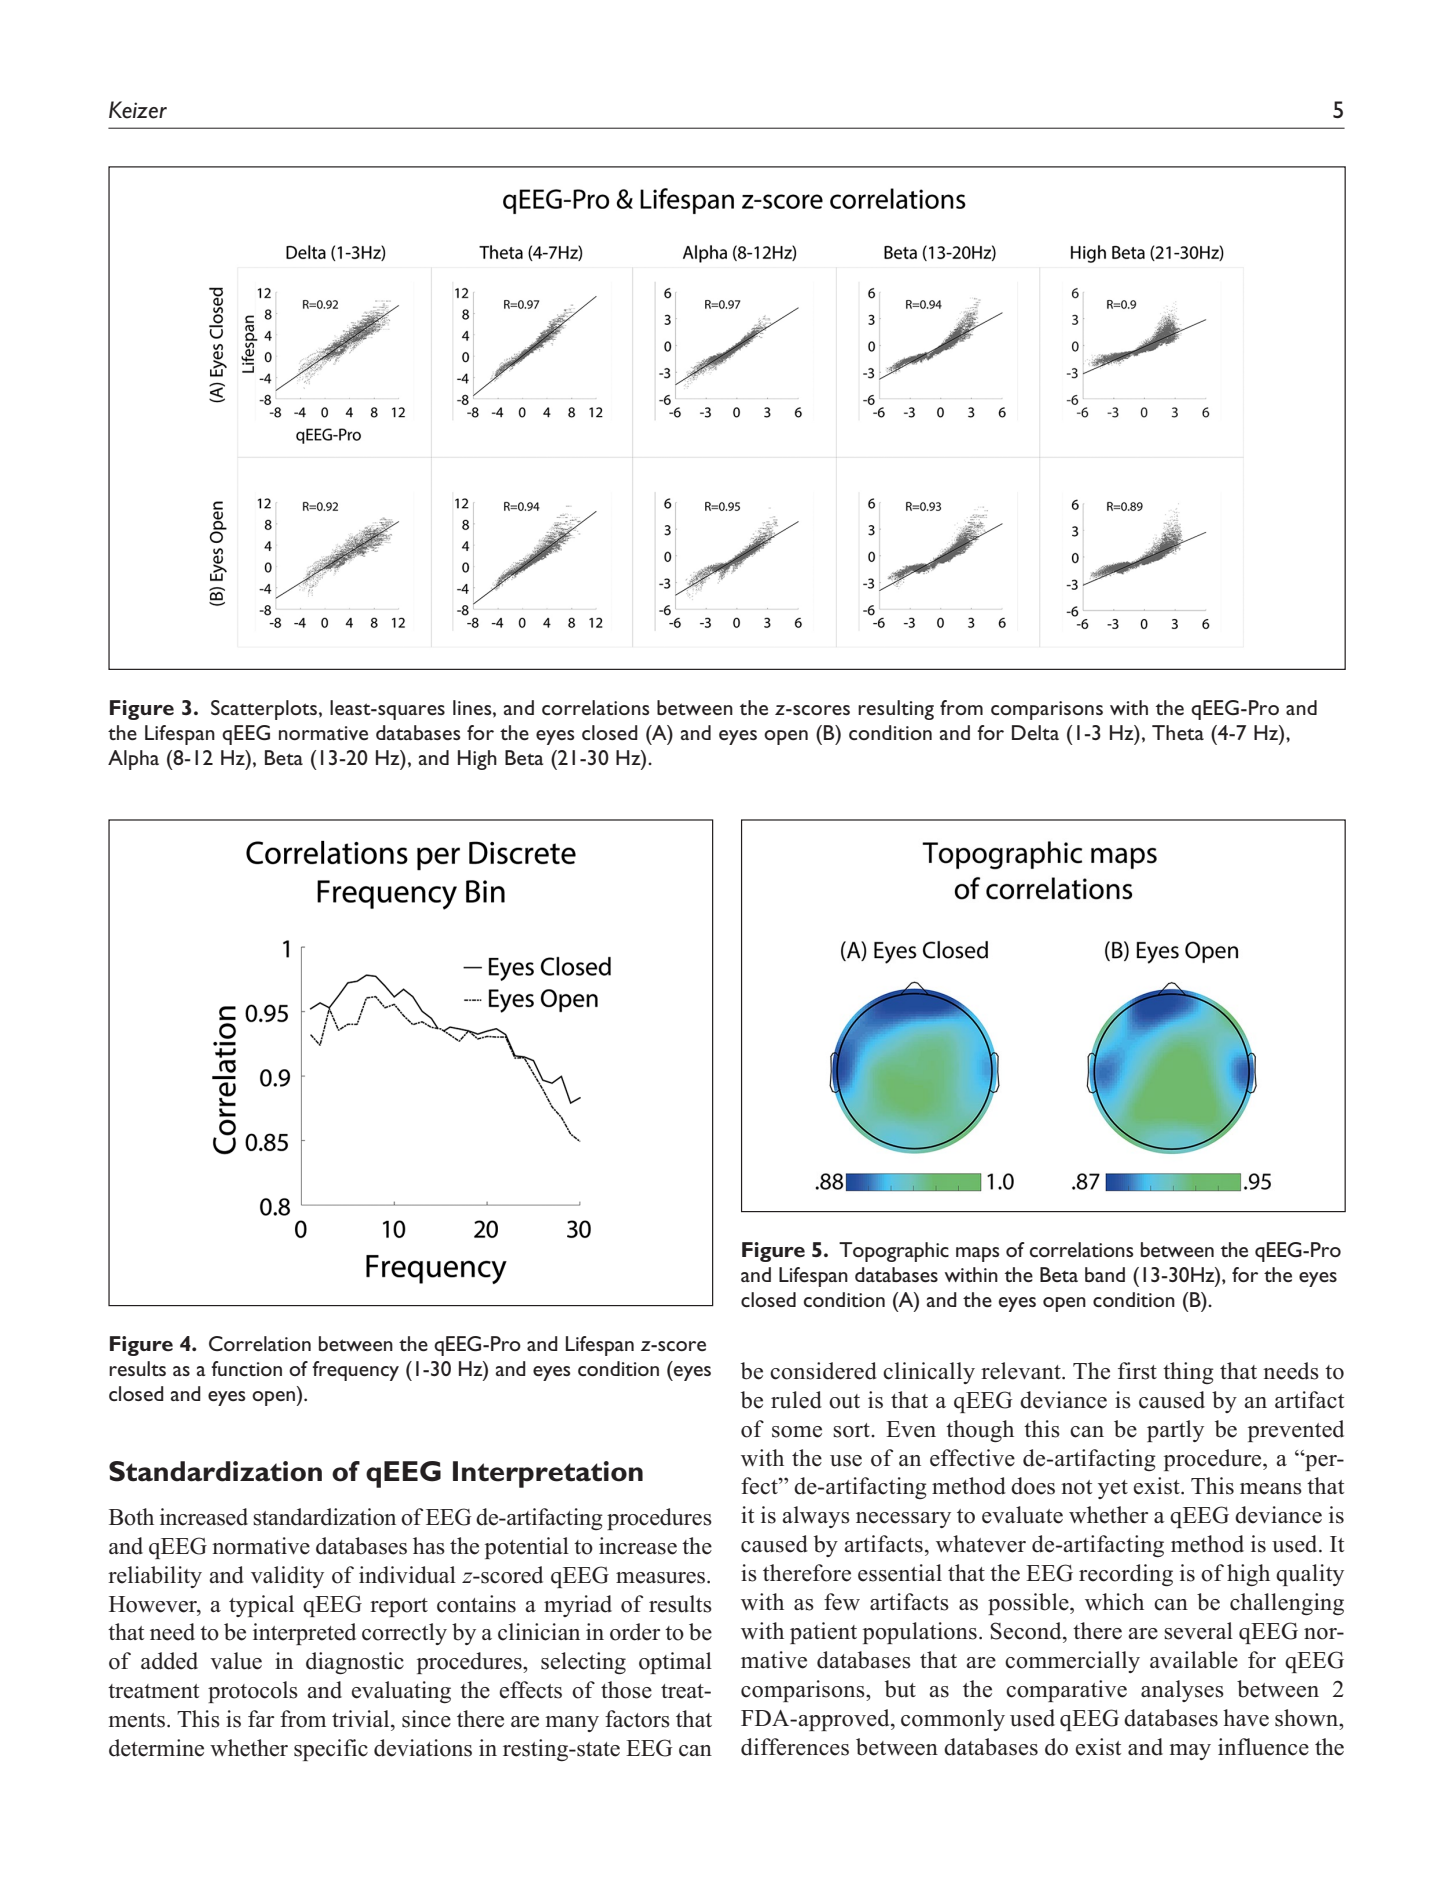 This screenshot has width=1453, height=1887. Describe the element at coordinates (978, 1254) in the screenshot. I see `maps` at that location.
